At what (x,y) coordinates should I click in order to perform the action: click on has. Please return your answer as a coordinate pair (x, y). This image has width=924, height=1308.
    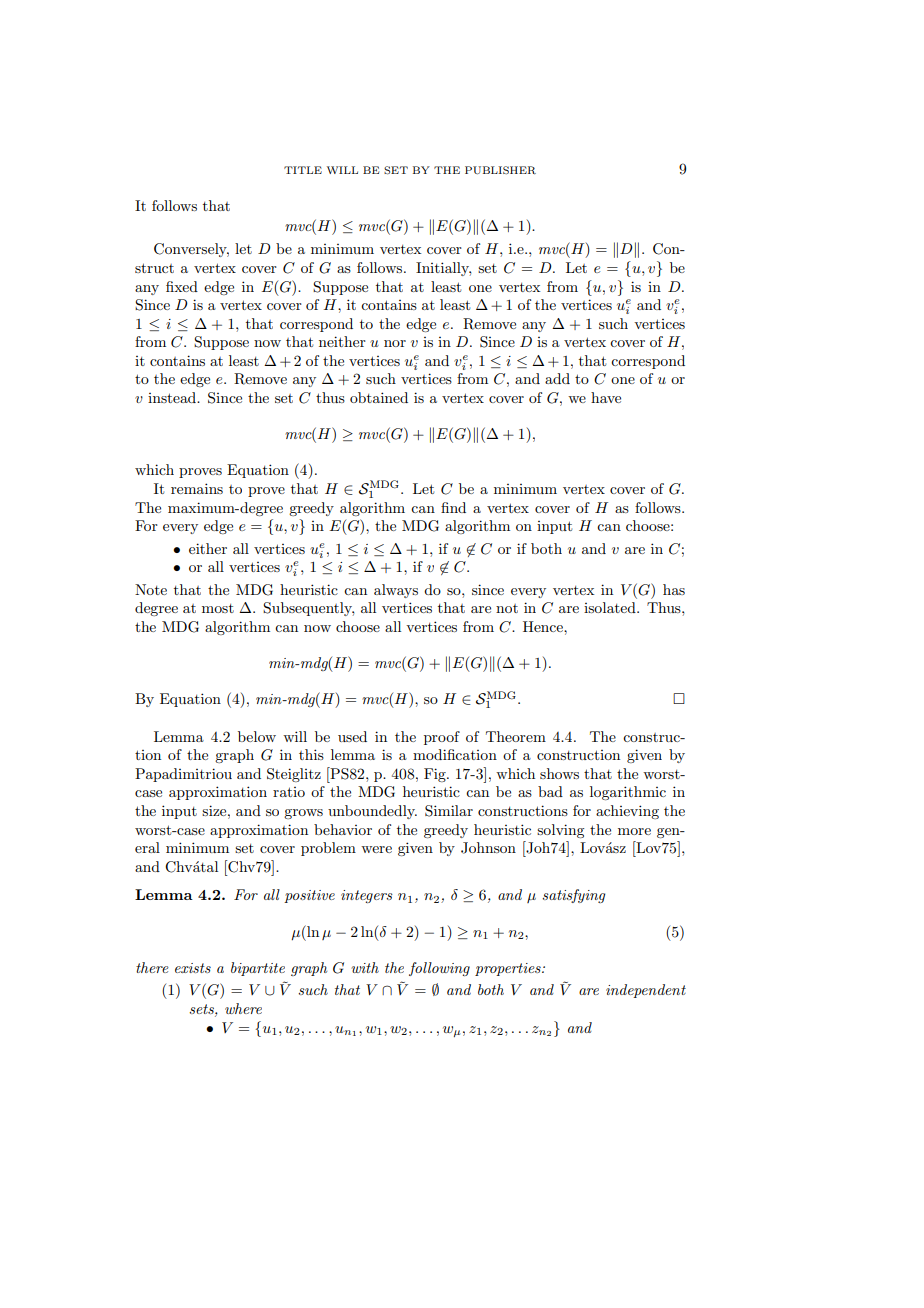
    Looking at the image, I should click on (674, 589).
